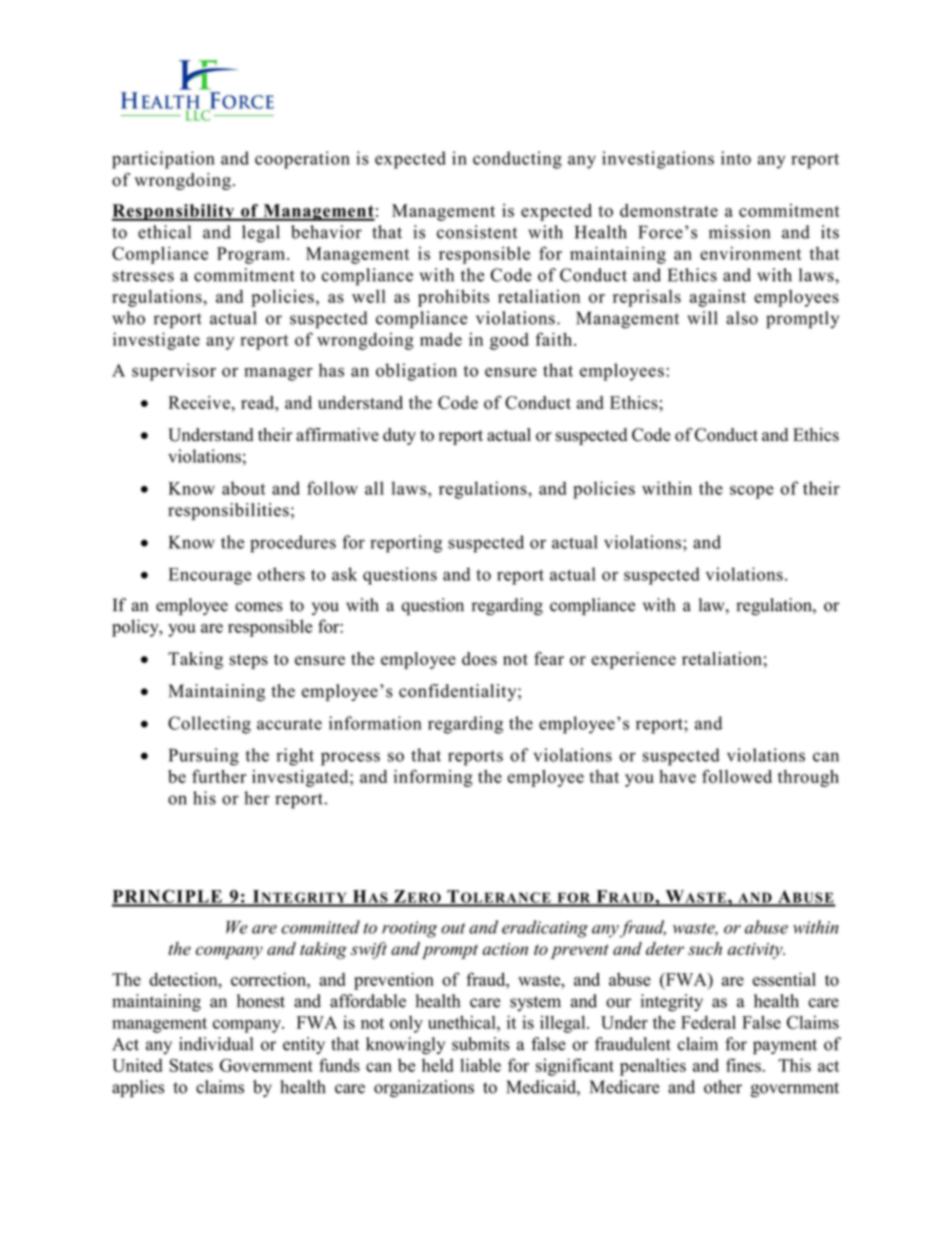  Describe the element at coordinates (736, 158) in the screenshot. I see `into` at that location.
